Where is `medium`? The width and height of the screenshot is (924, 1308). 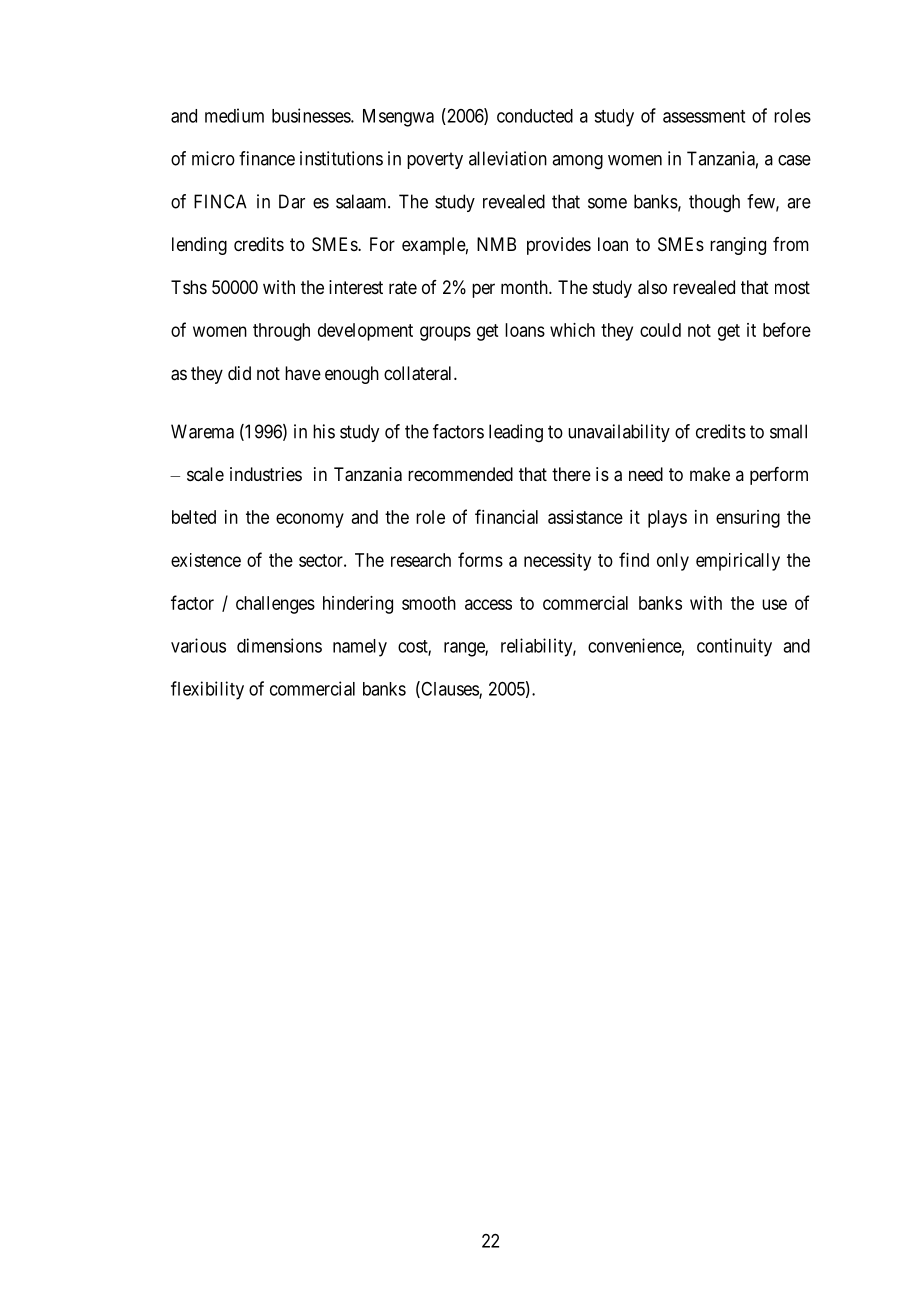 medium is located at coordinates (234, 115).
